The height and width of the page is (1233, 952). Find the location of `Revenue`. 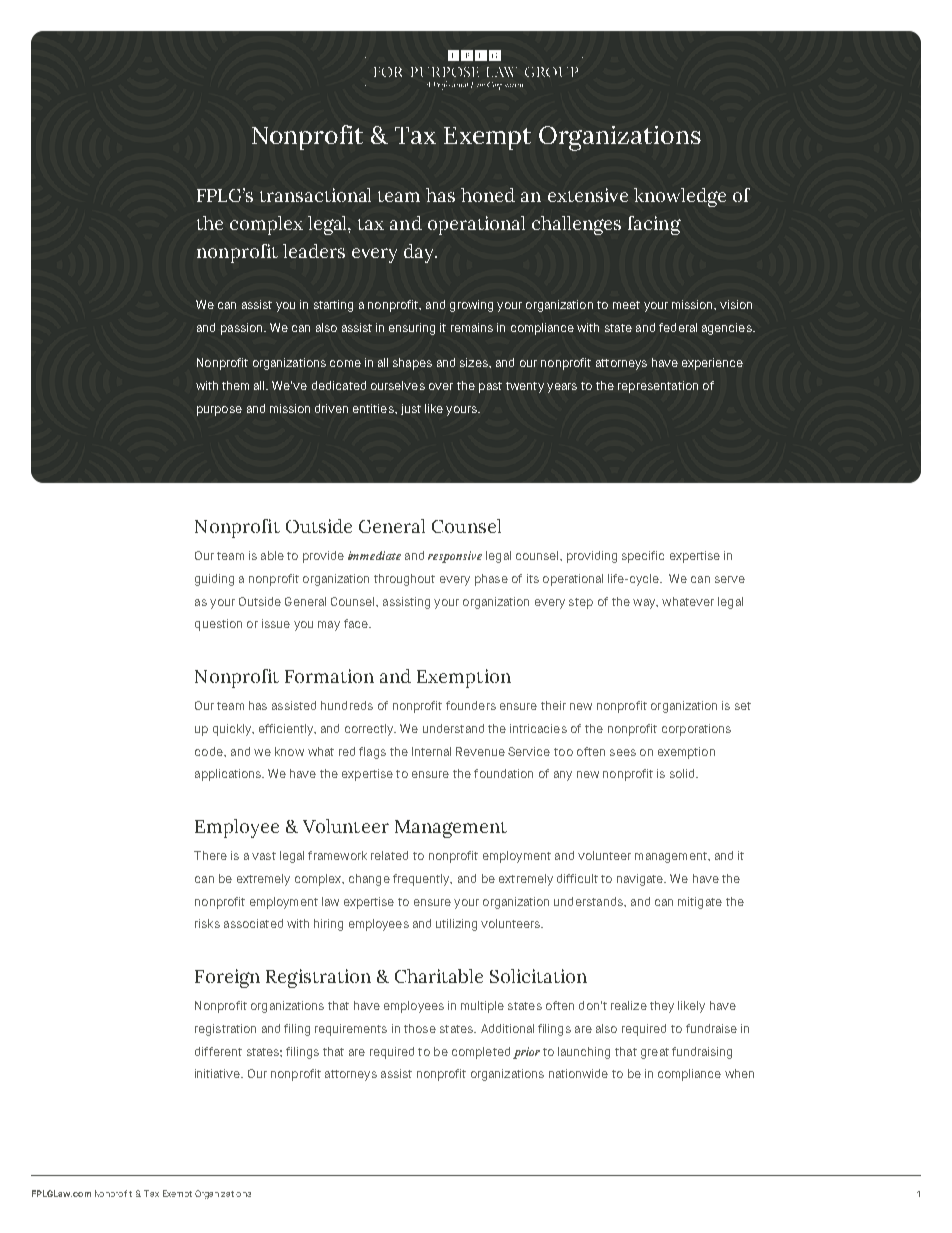

Revenue is located at coordinates (480, 751).
